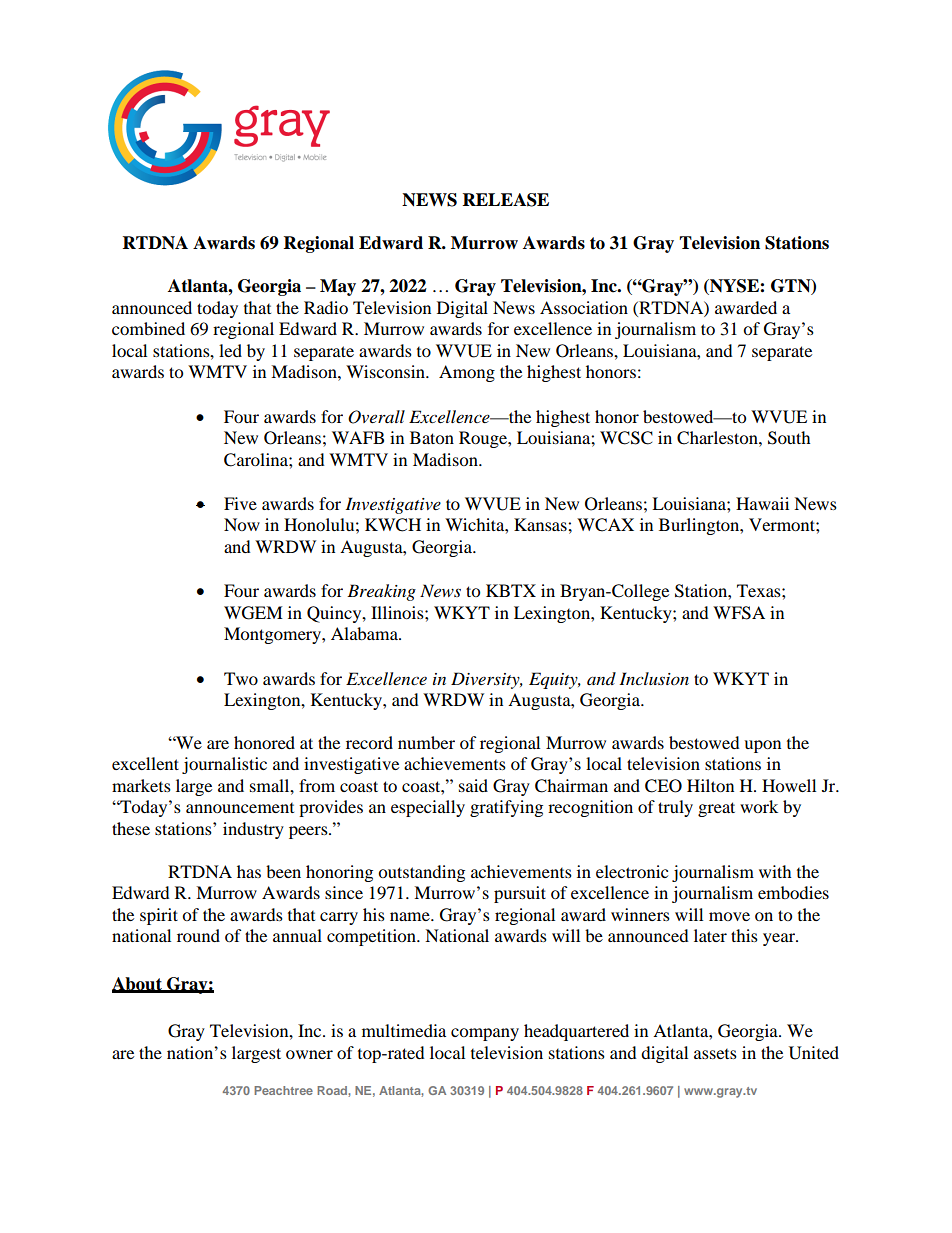 This page has height=1233, width=952. Describe the element at coordinates (506, 200) in the page. I see `RELEASE` at that location.
